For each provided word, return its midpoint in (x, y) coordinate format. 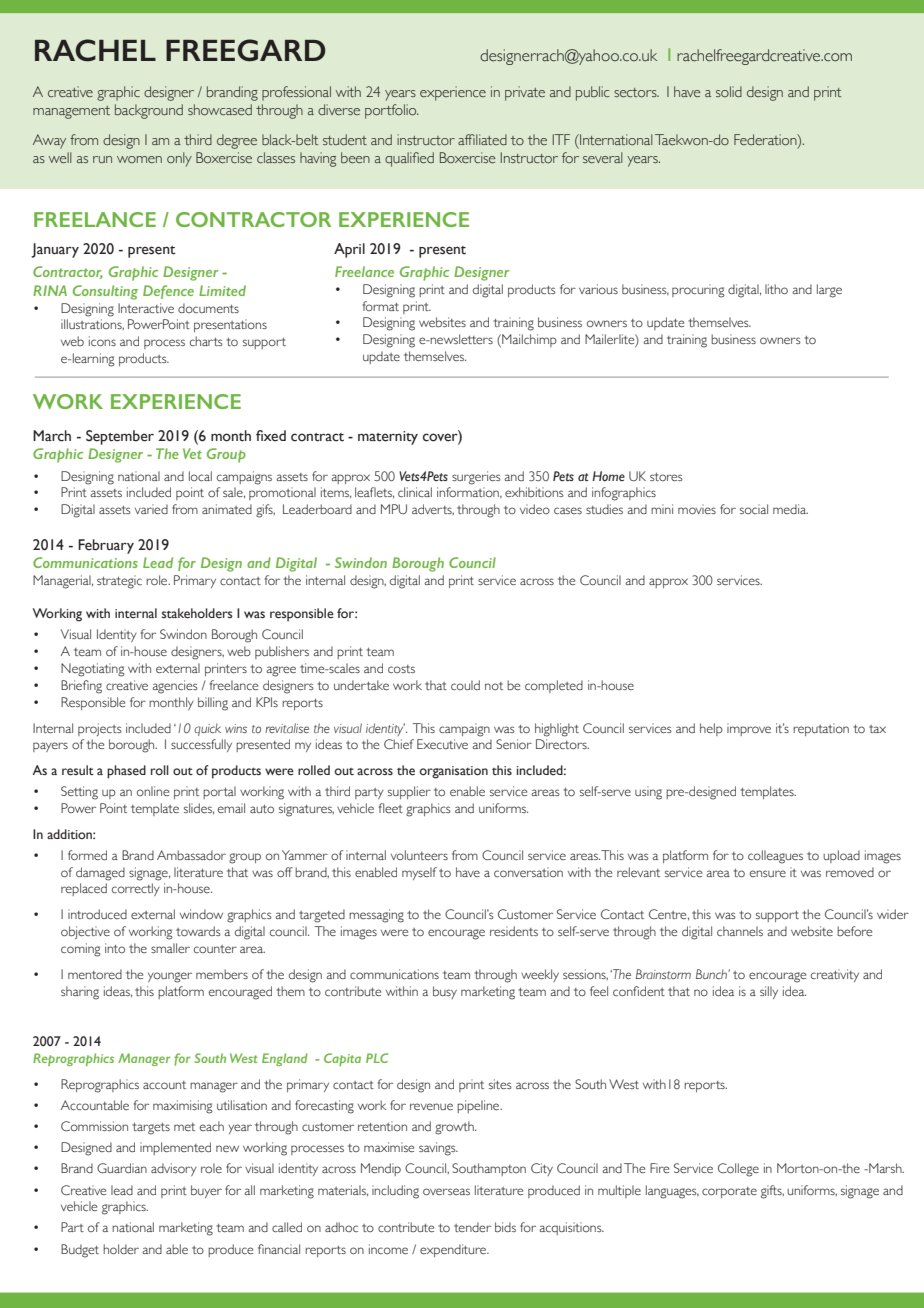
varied (151, 509)
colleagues (775, 857)
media (790, 509)
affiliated (482, 139)
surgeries (476, 478)
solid (729, 91)
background (149, 111)
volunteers (419, 855)
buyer (206, 1191)
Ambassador (191, 855)
